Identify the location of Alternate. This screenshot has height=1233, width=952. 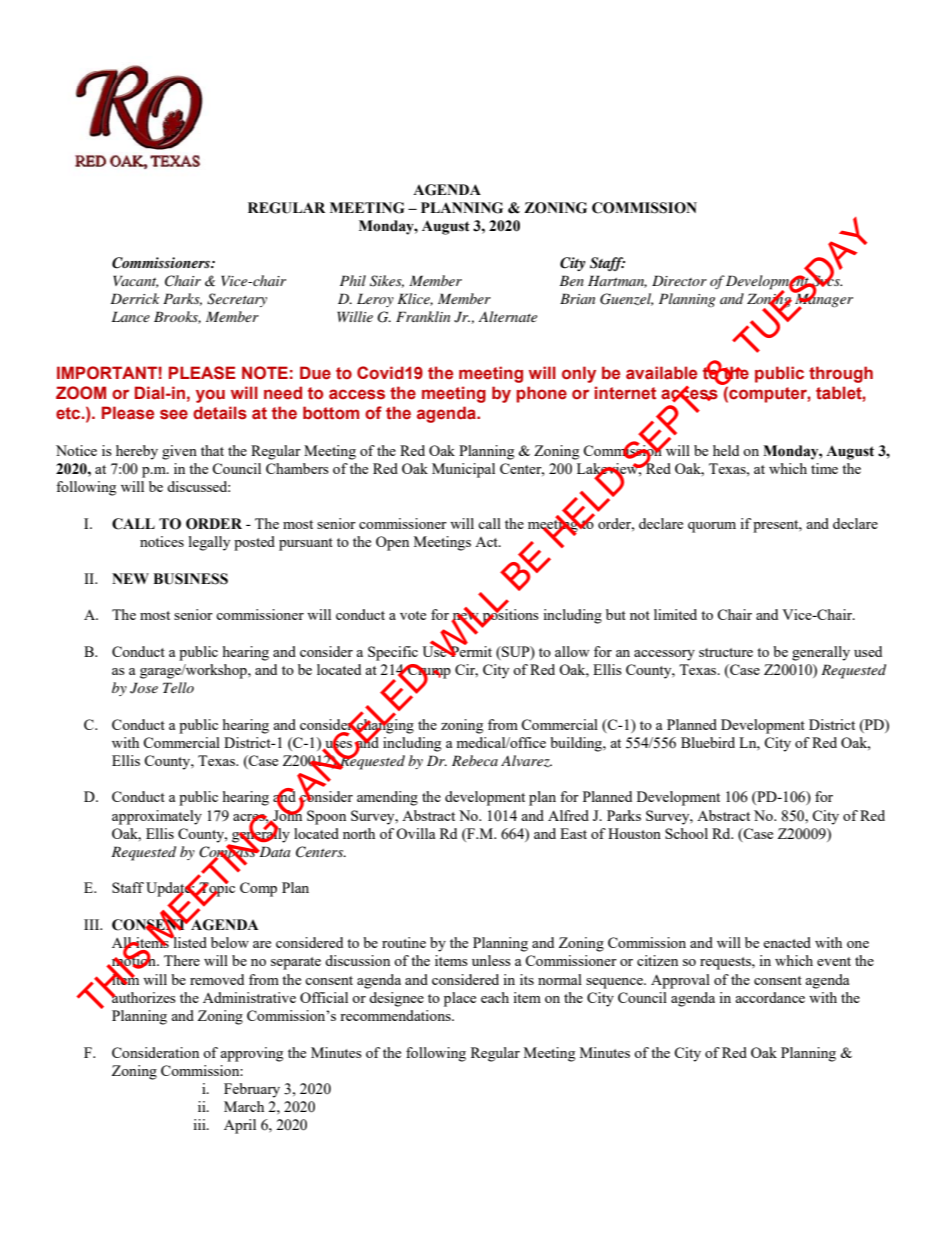
(507, 316).
